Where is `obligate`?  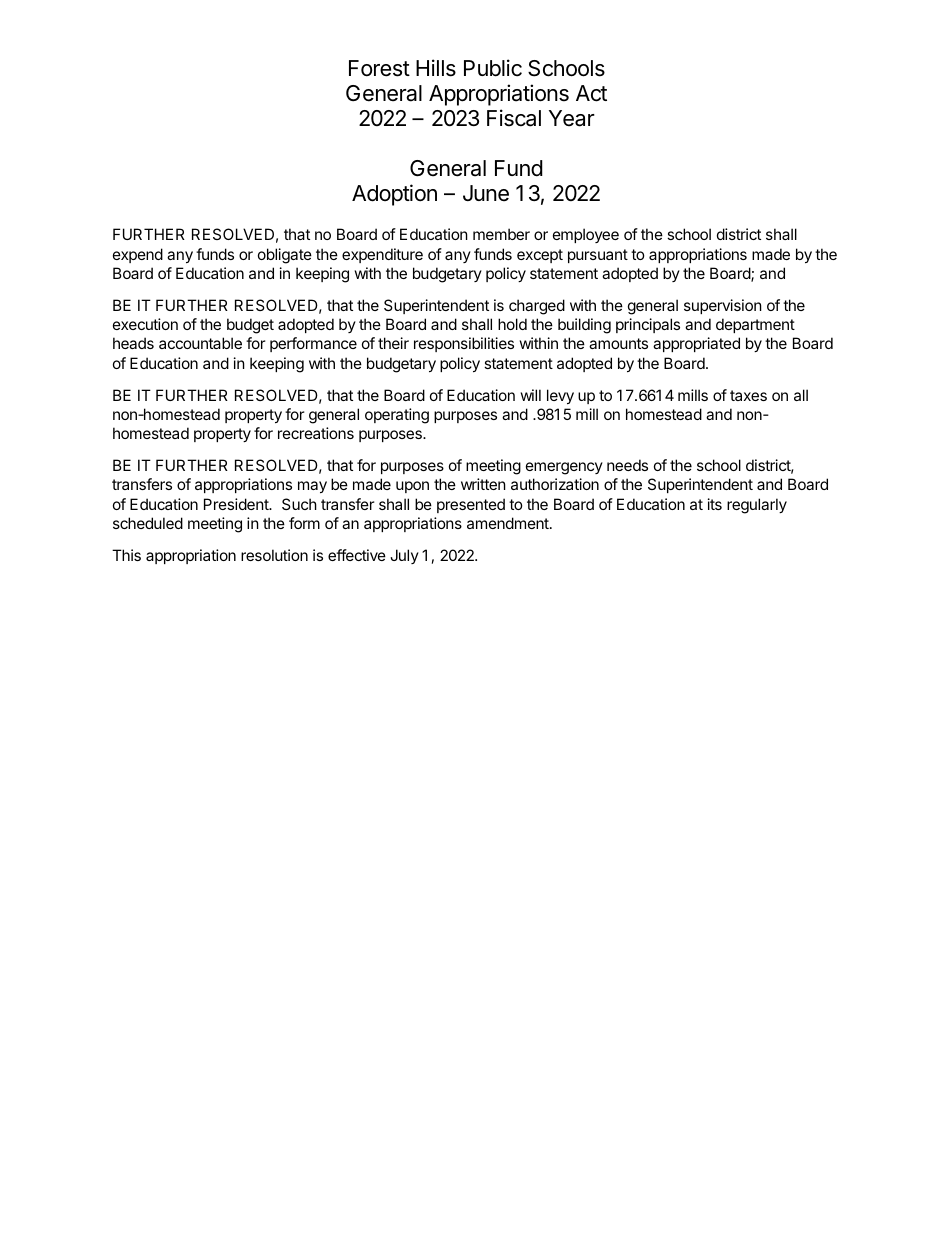 obligate is located at coordinates (285, 256).
